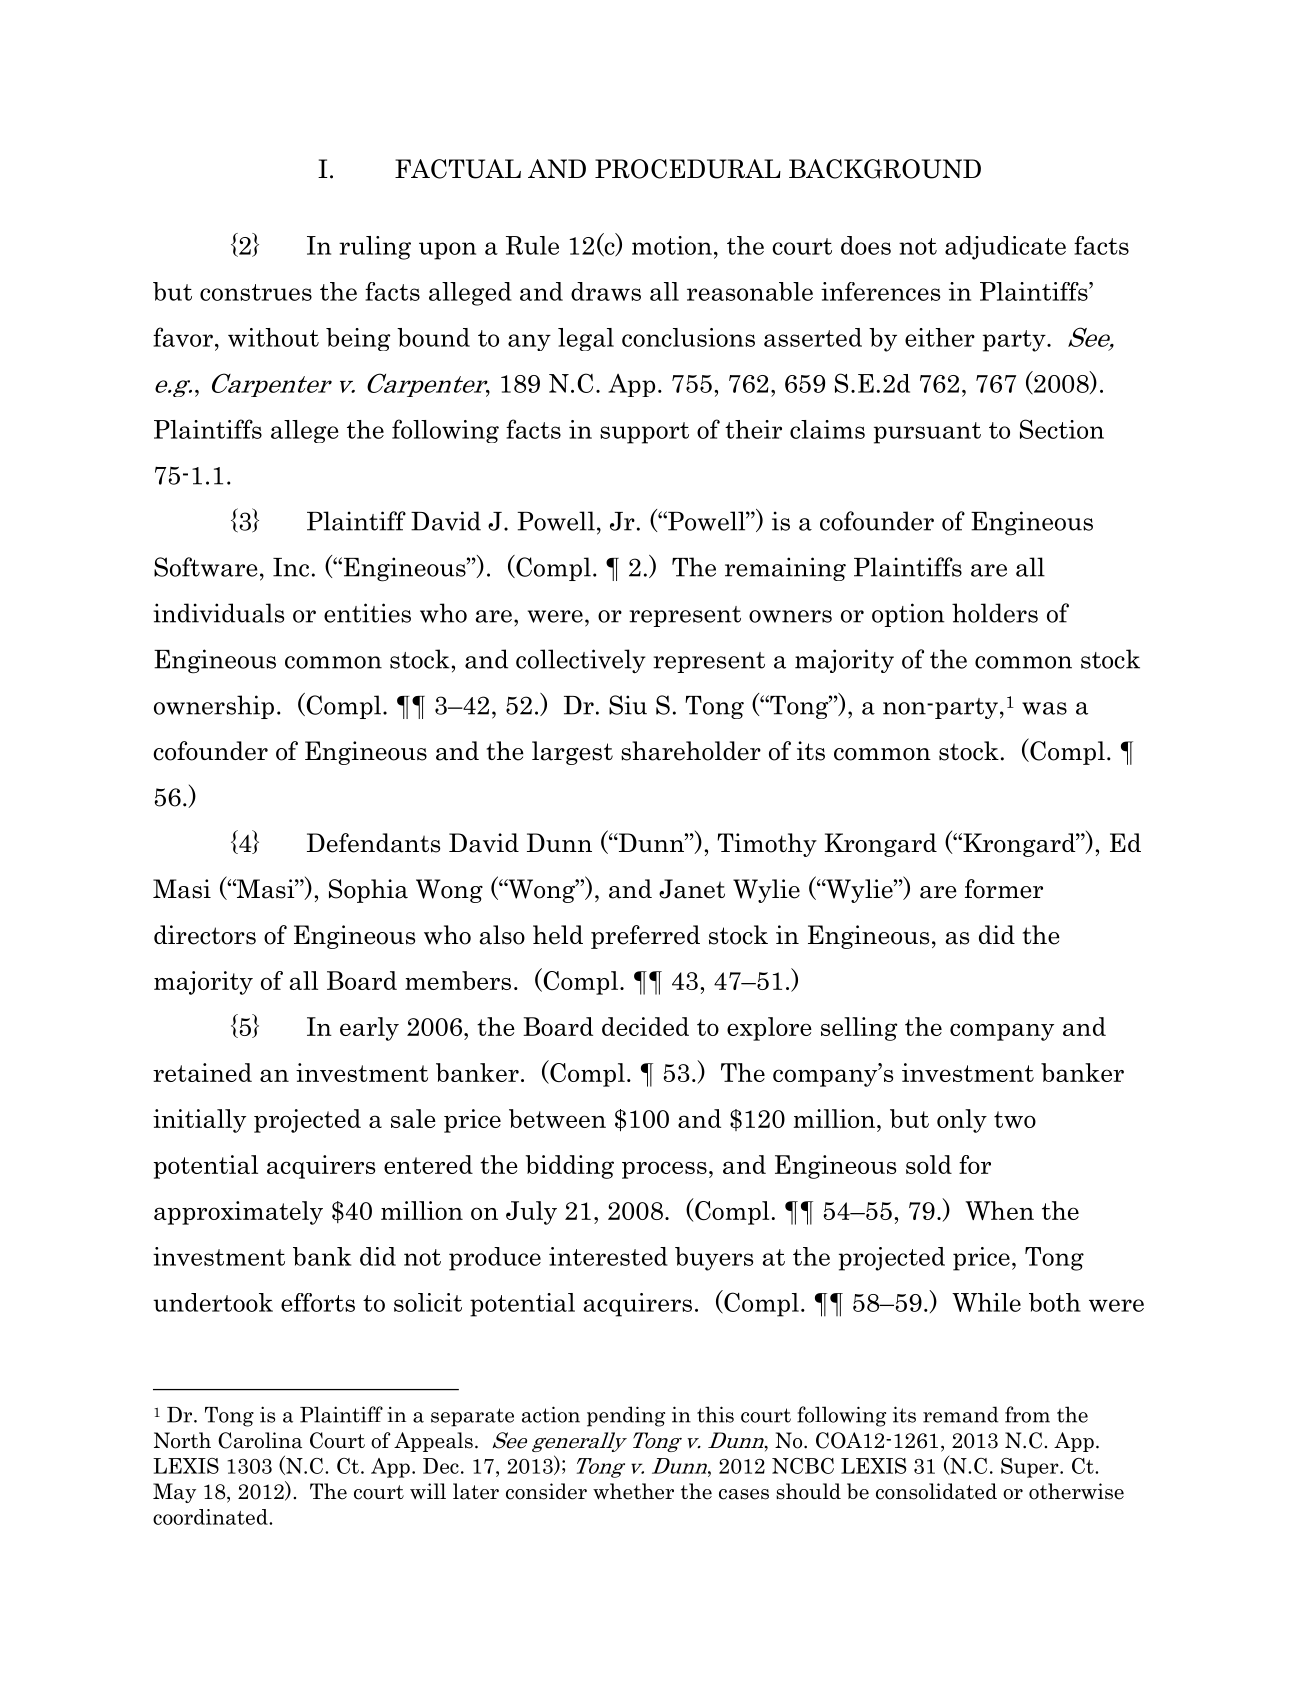  What do you see at coordinates (628, 705) in the screenshot?
I see `Siu` at bounding box center [628, 705].
